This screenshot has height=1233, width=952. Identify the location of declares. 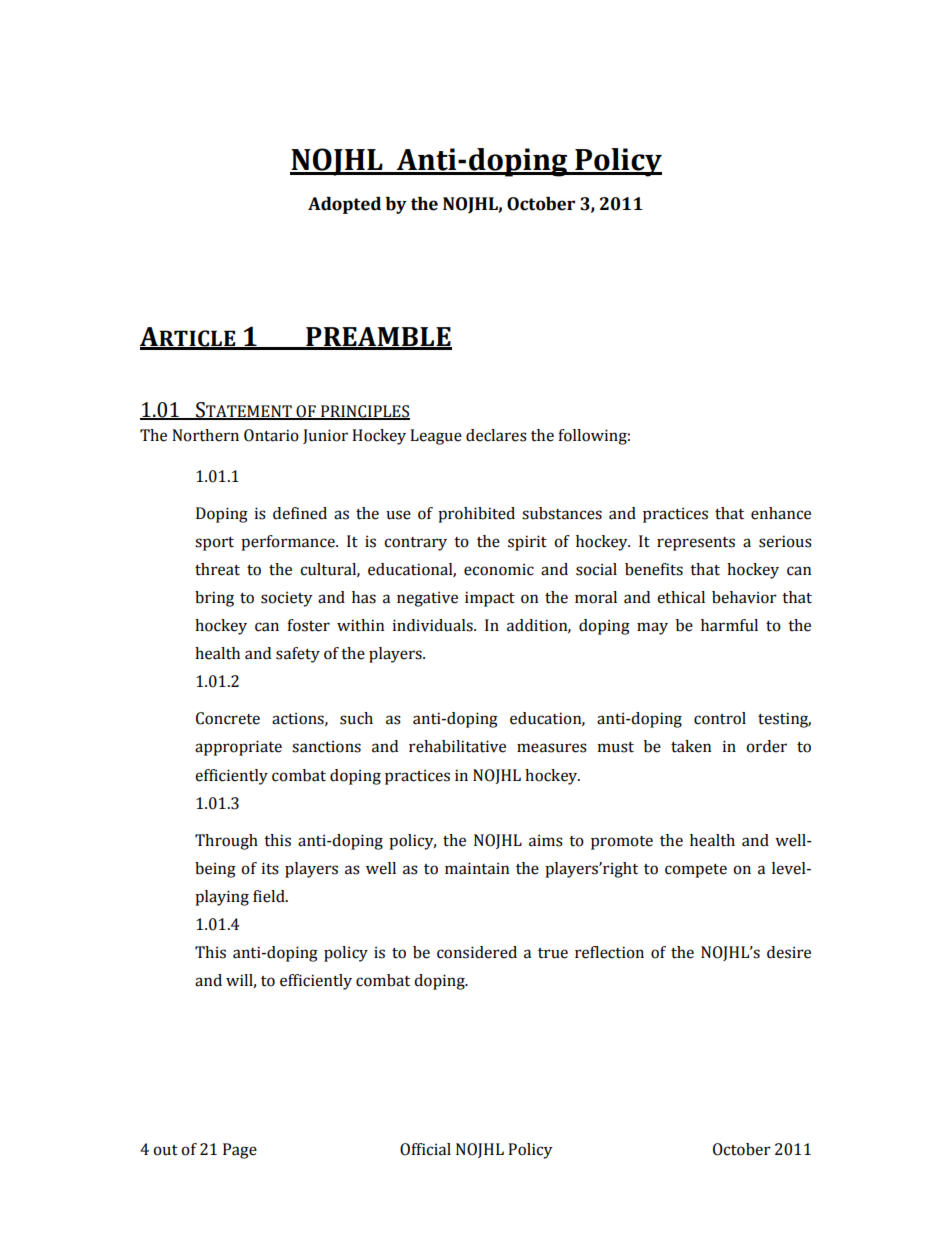
(496, 435).
